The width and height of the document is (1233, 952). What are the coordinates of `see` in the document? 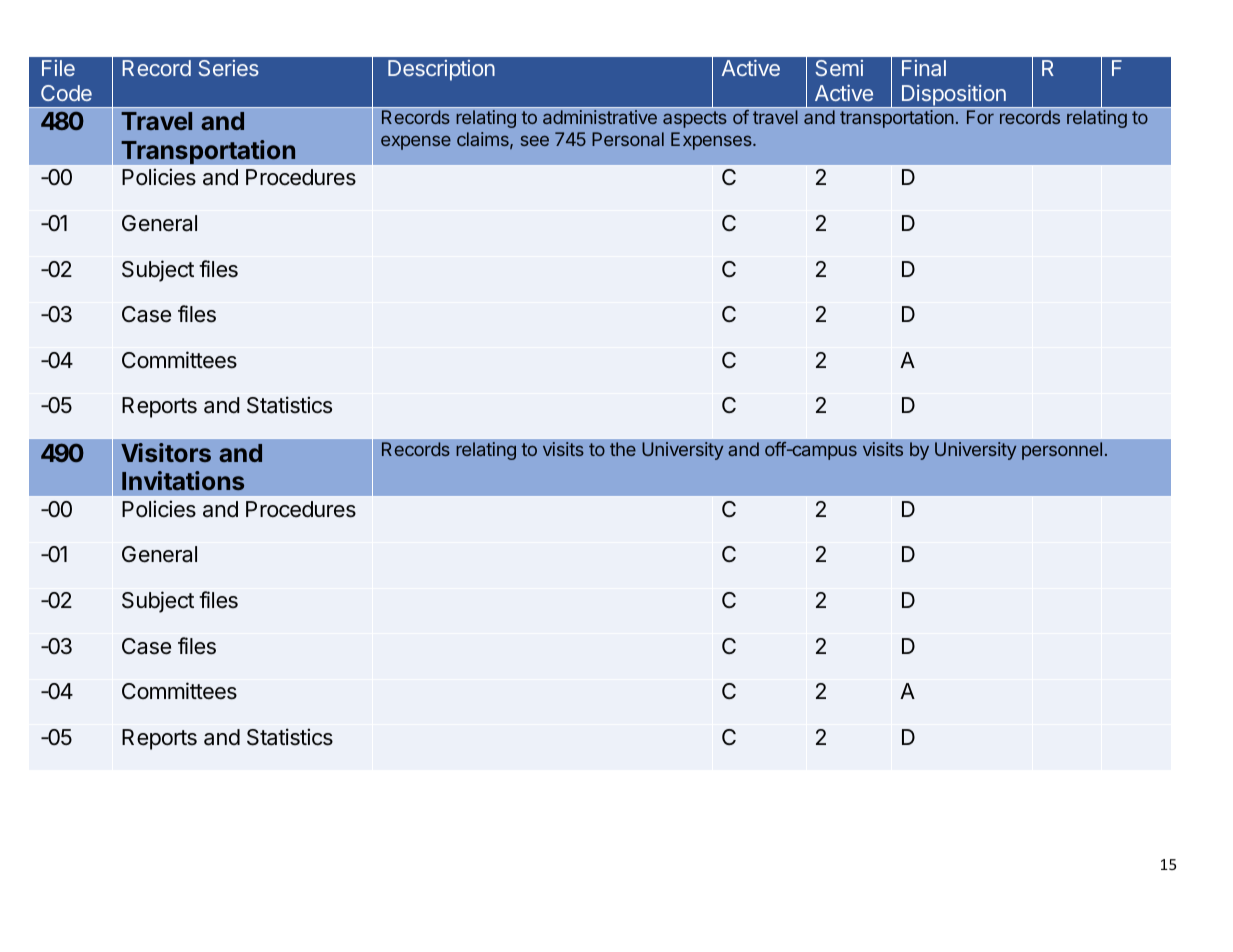 It's located at (535, 140).
